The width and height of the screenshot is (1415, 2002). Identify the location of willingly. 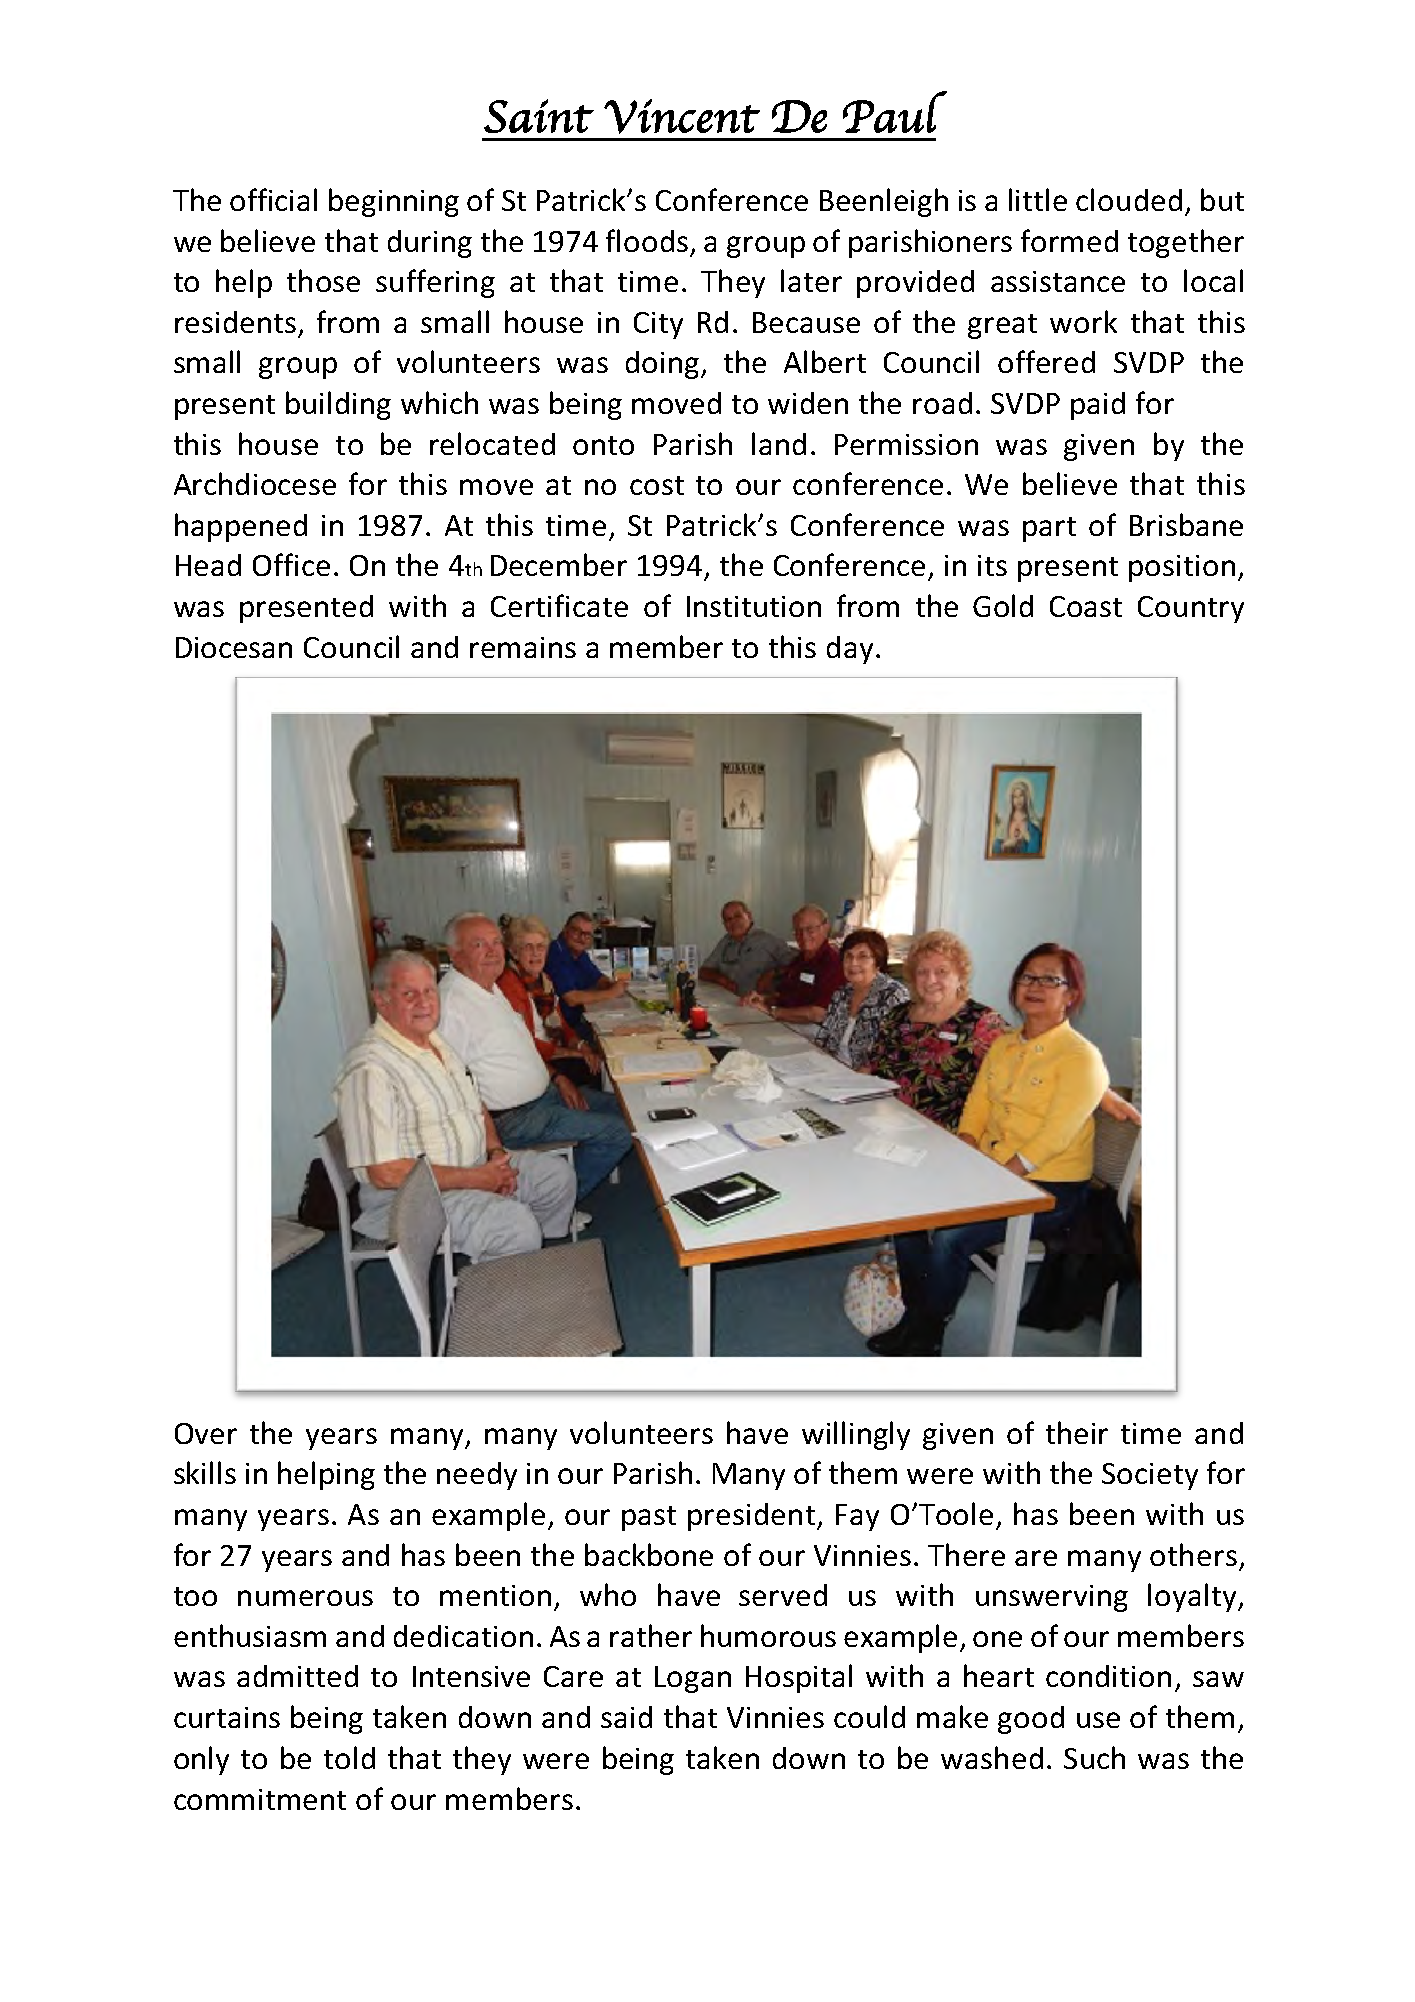
(856, 1435).
